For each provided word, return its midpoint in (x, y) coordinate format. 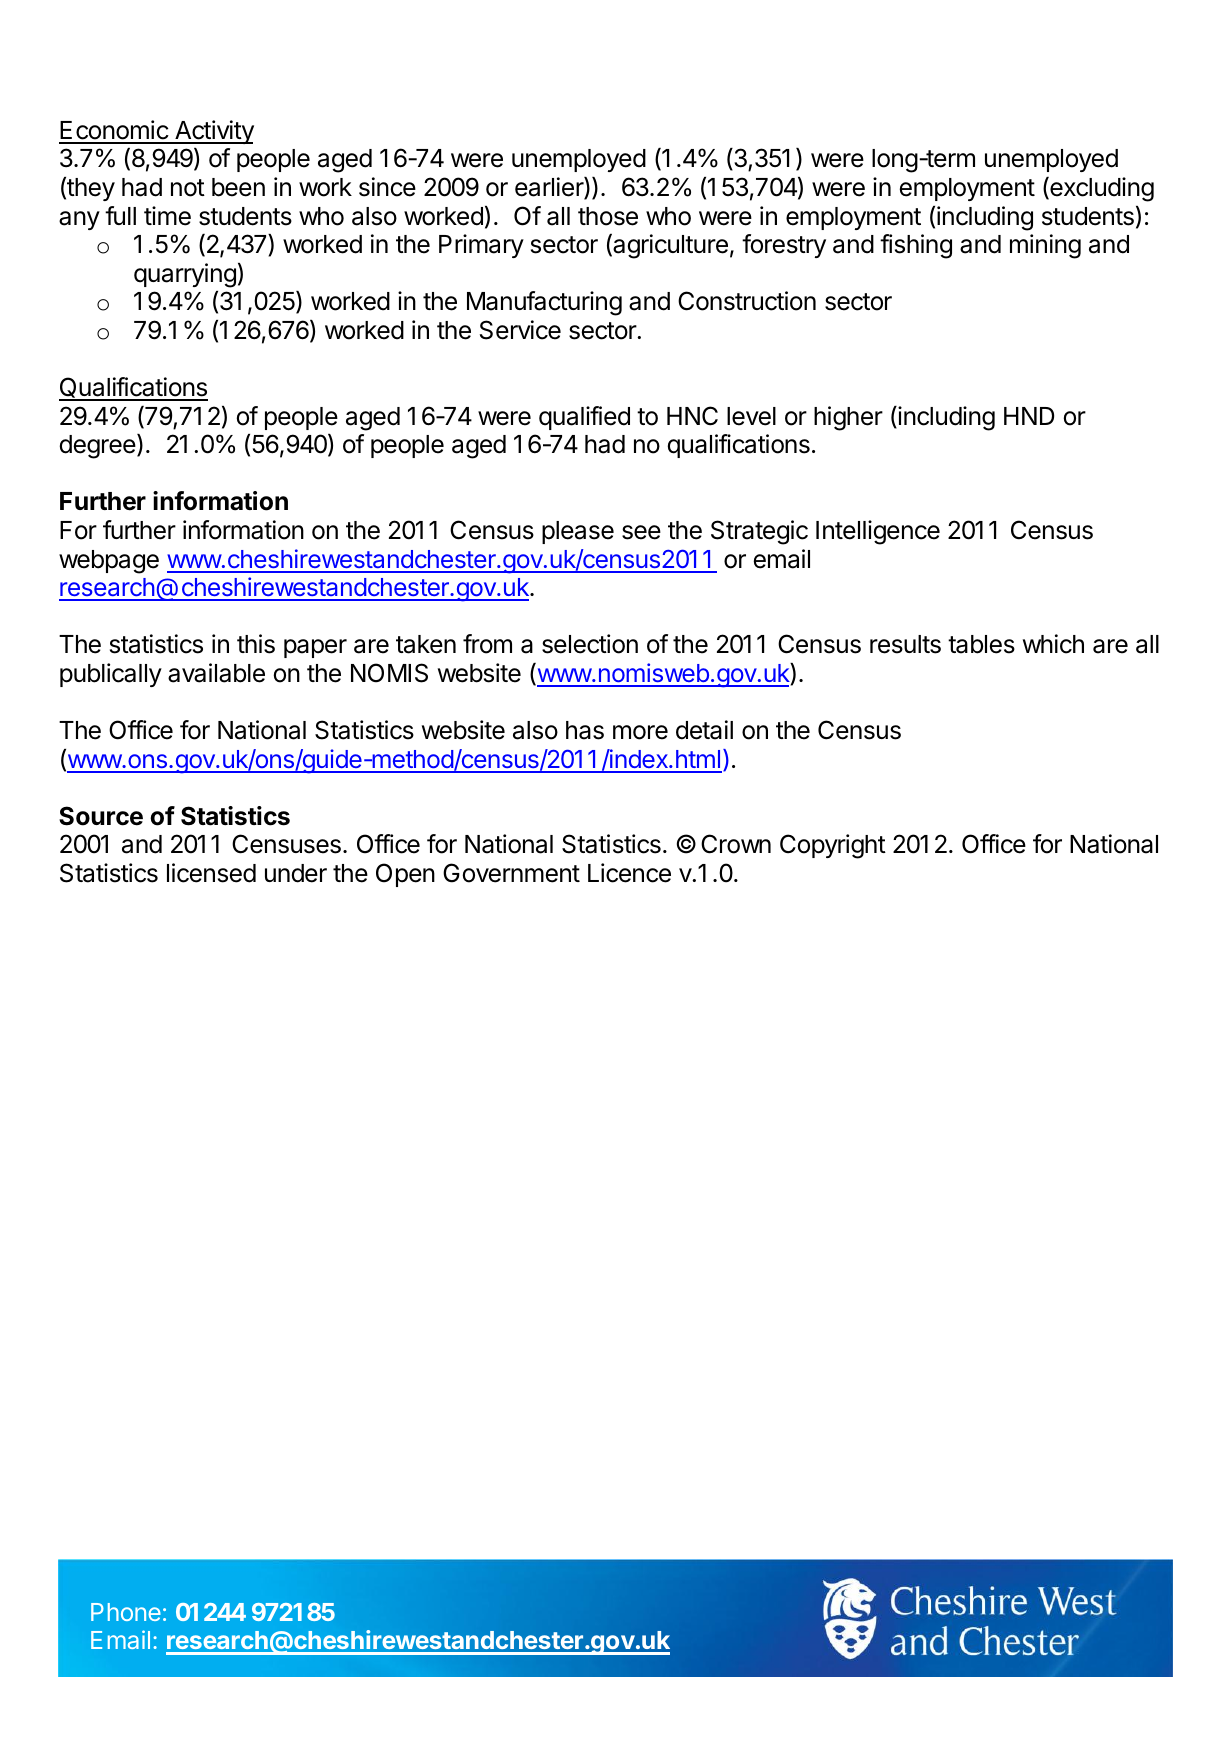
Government (511, 873)
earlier (550, 188)
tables (981, 644)
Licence (629, 873)
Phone (126, 1612)
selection (590, 644)
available (216, 673)
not (188, 188)
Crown (736, 844)
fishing (916, 246)
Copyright (833, 846)
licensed (211, 873)
